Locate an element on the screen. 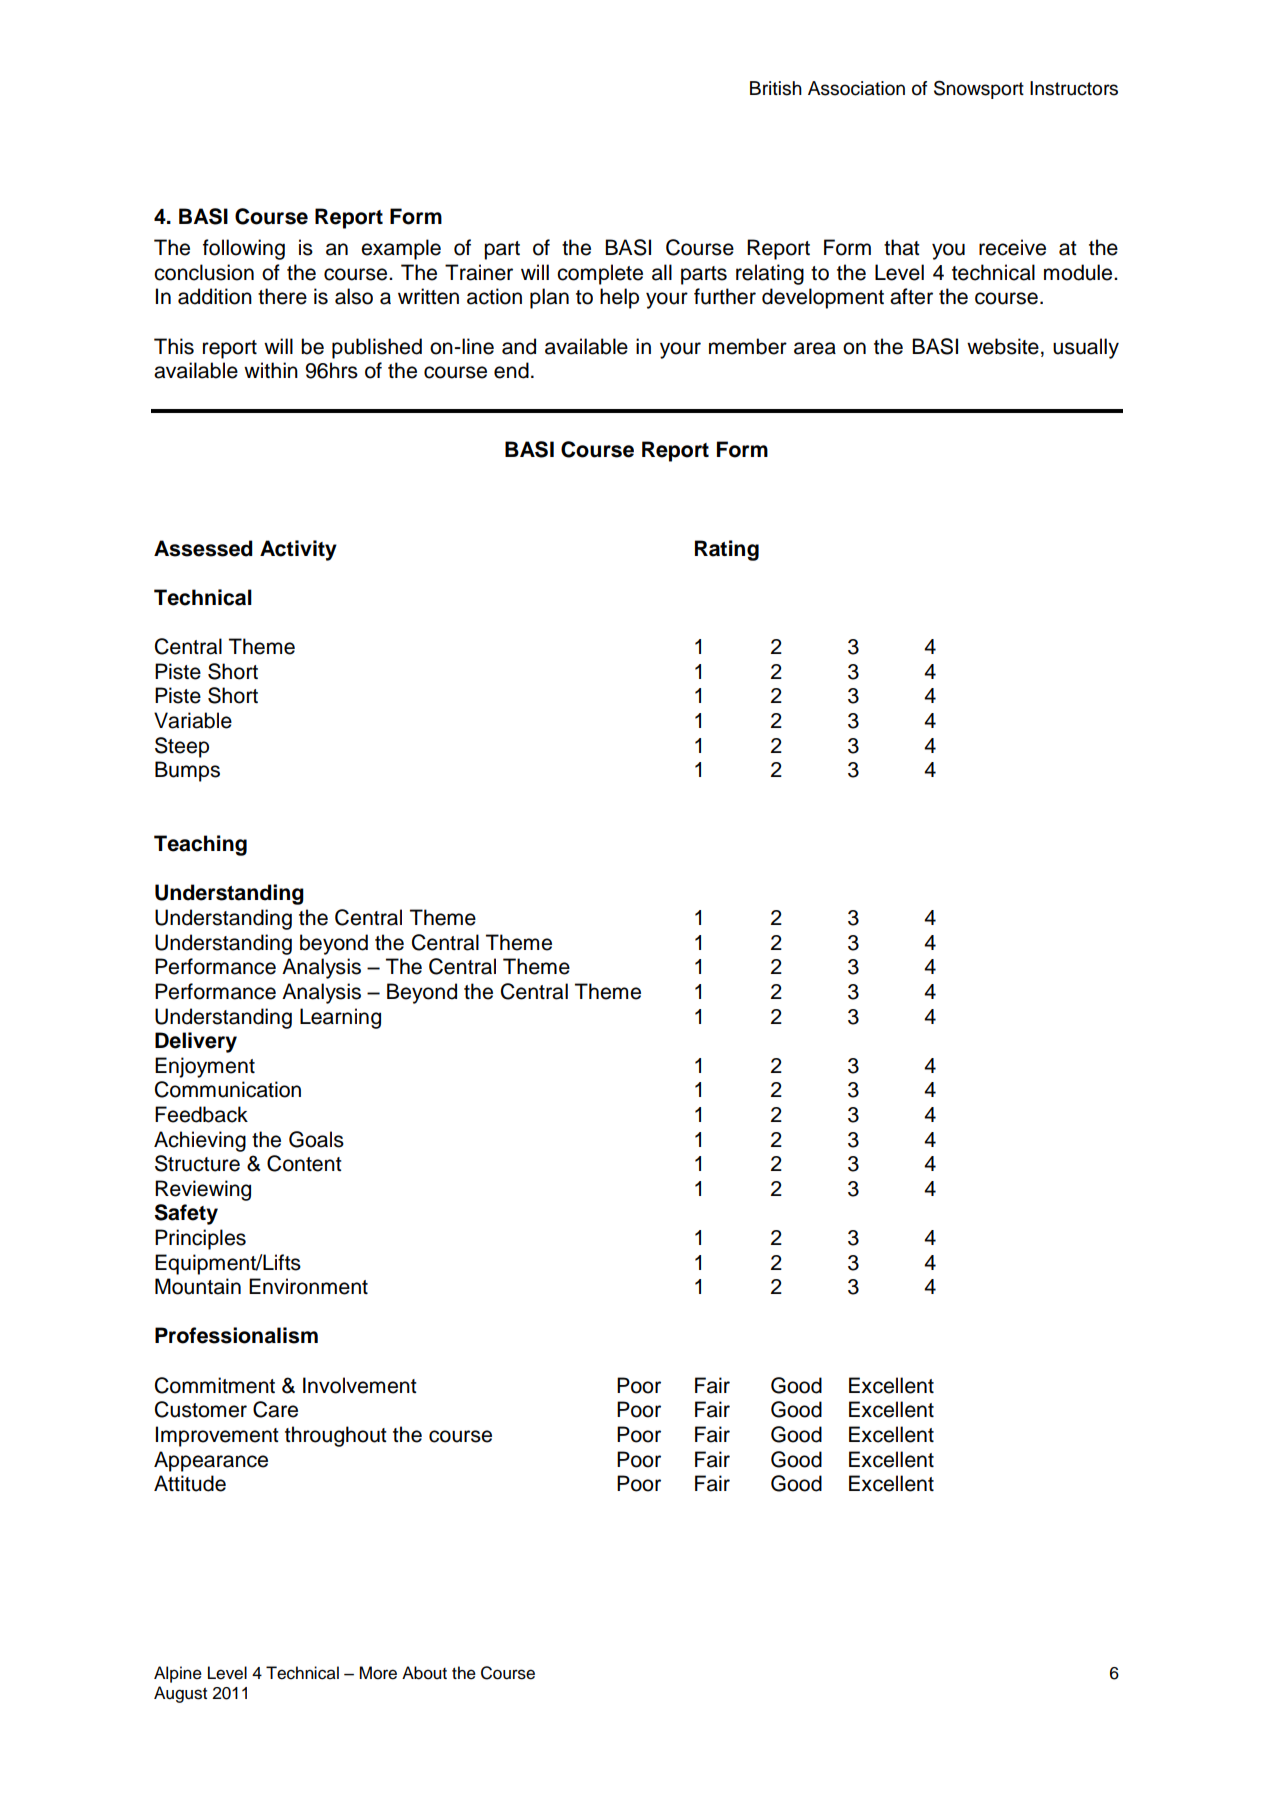  British is located at coordinates (776, 88).
